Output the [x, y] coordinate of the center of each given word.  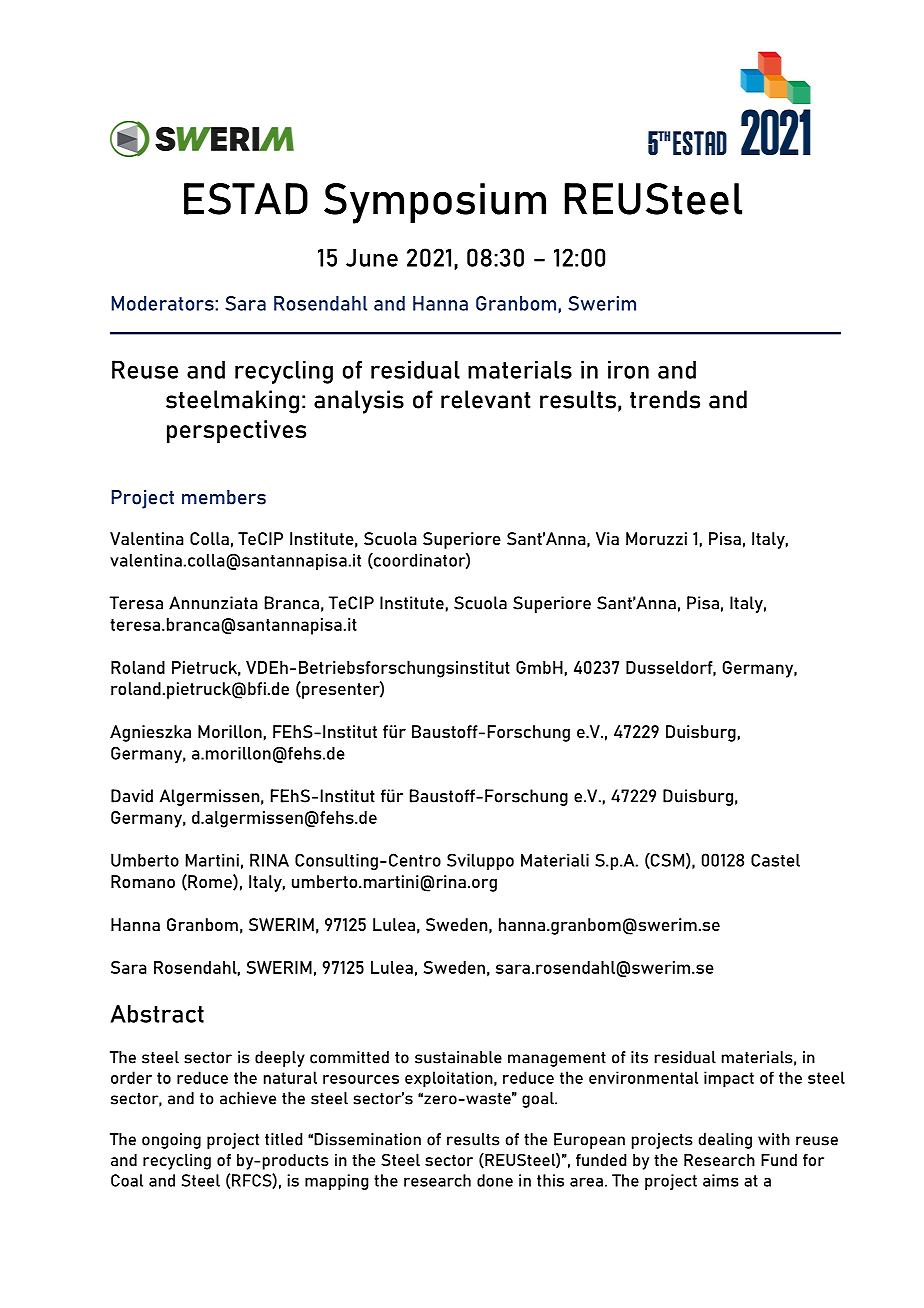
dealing [725, 1141]
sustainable [458, 1057]
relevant [485, 399]
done [495, 1180]
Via [607, 538]
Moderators [164, 303]
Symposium [435, 203]
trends [665, 399]
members [224, 497]
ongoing [171, 1141]
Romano [143, 881]
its [639, 1057]
